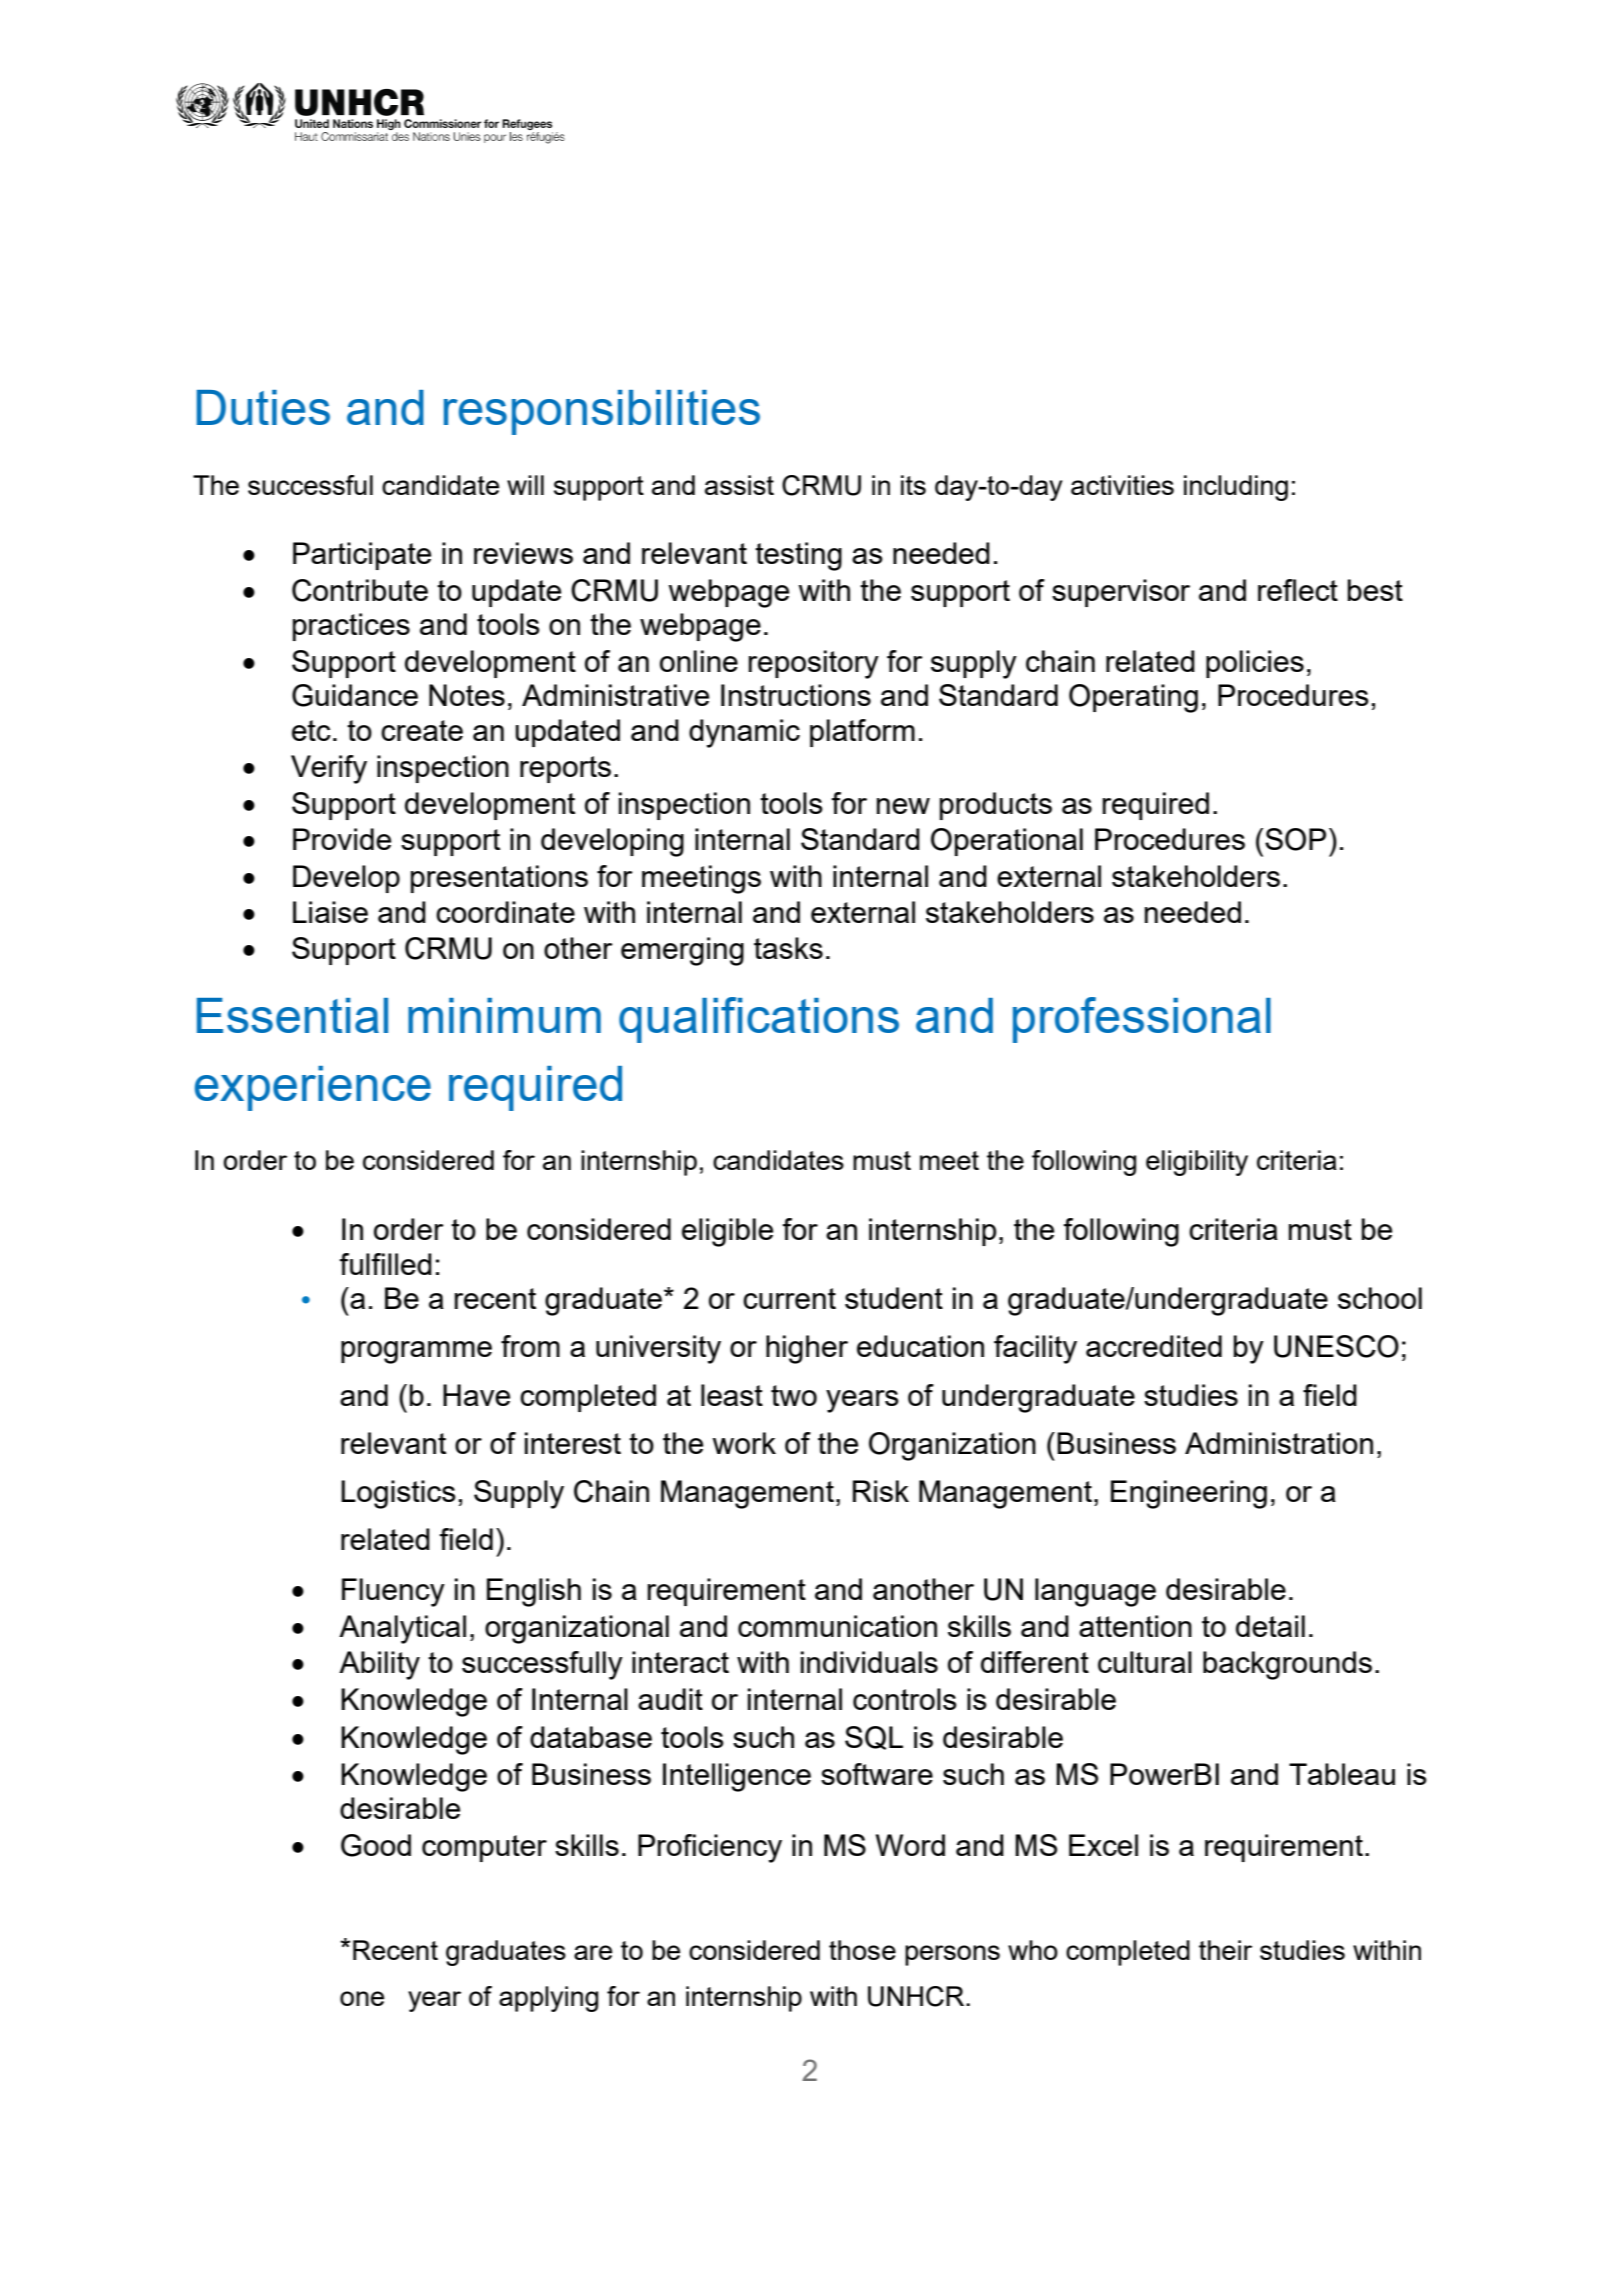 The width and height of the screenshot is (1620, 2292). I want to click on one, so click(362, 1998).
